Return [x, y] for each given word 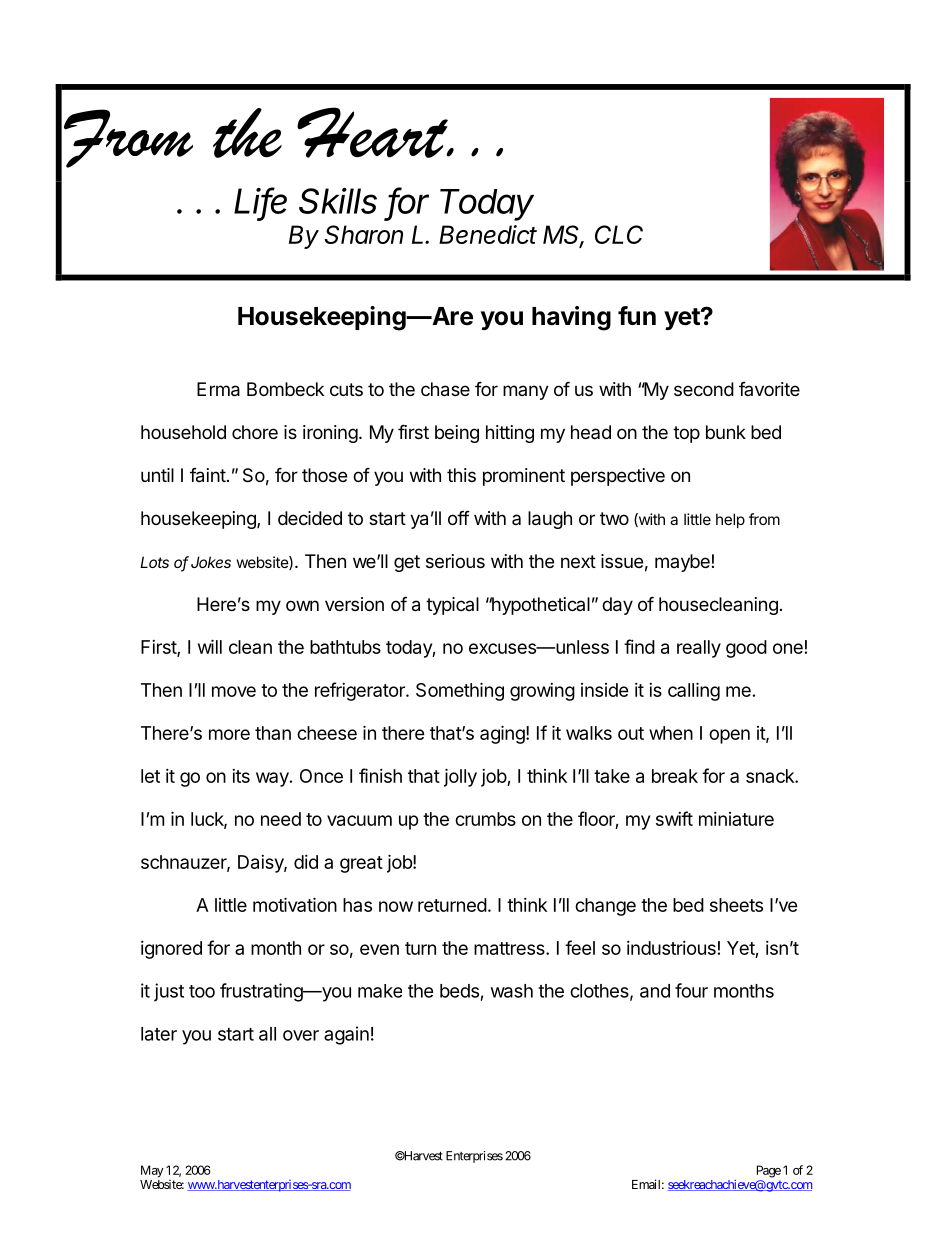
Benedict [488, 234]
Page [769, 1171]
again [346, 1035]
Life [260, 201]
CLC [619, 234]
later [159, 1034]
